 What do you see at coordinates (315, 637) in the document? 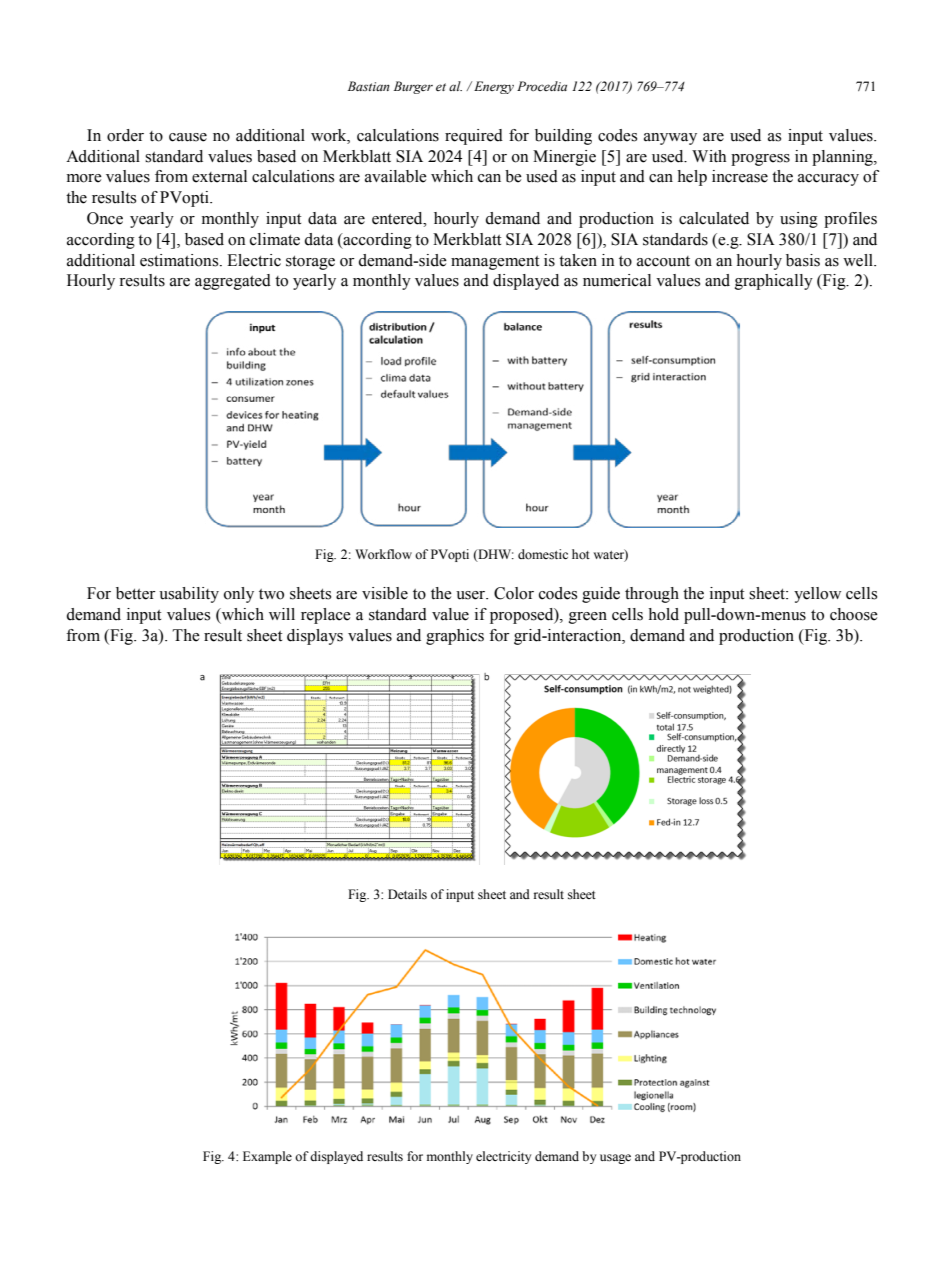
I see `displays` at bounding box center [315, 637].
